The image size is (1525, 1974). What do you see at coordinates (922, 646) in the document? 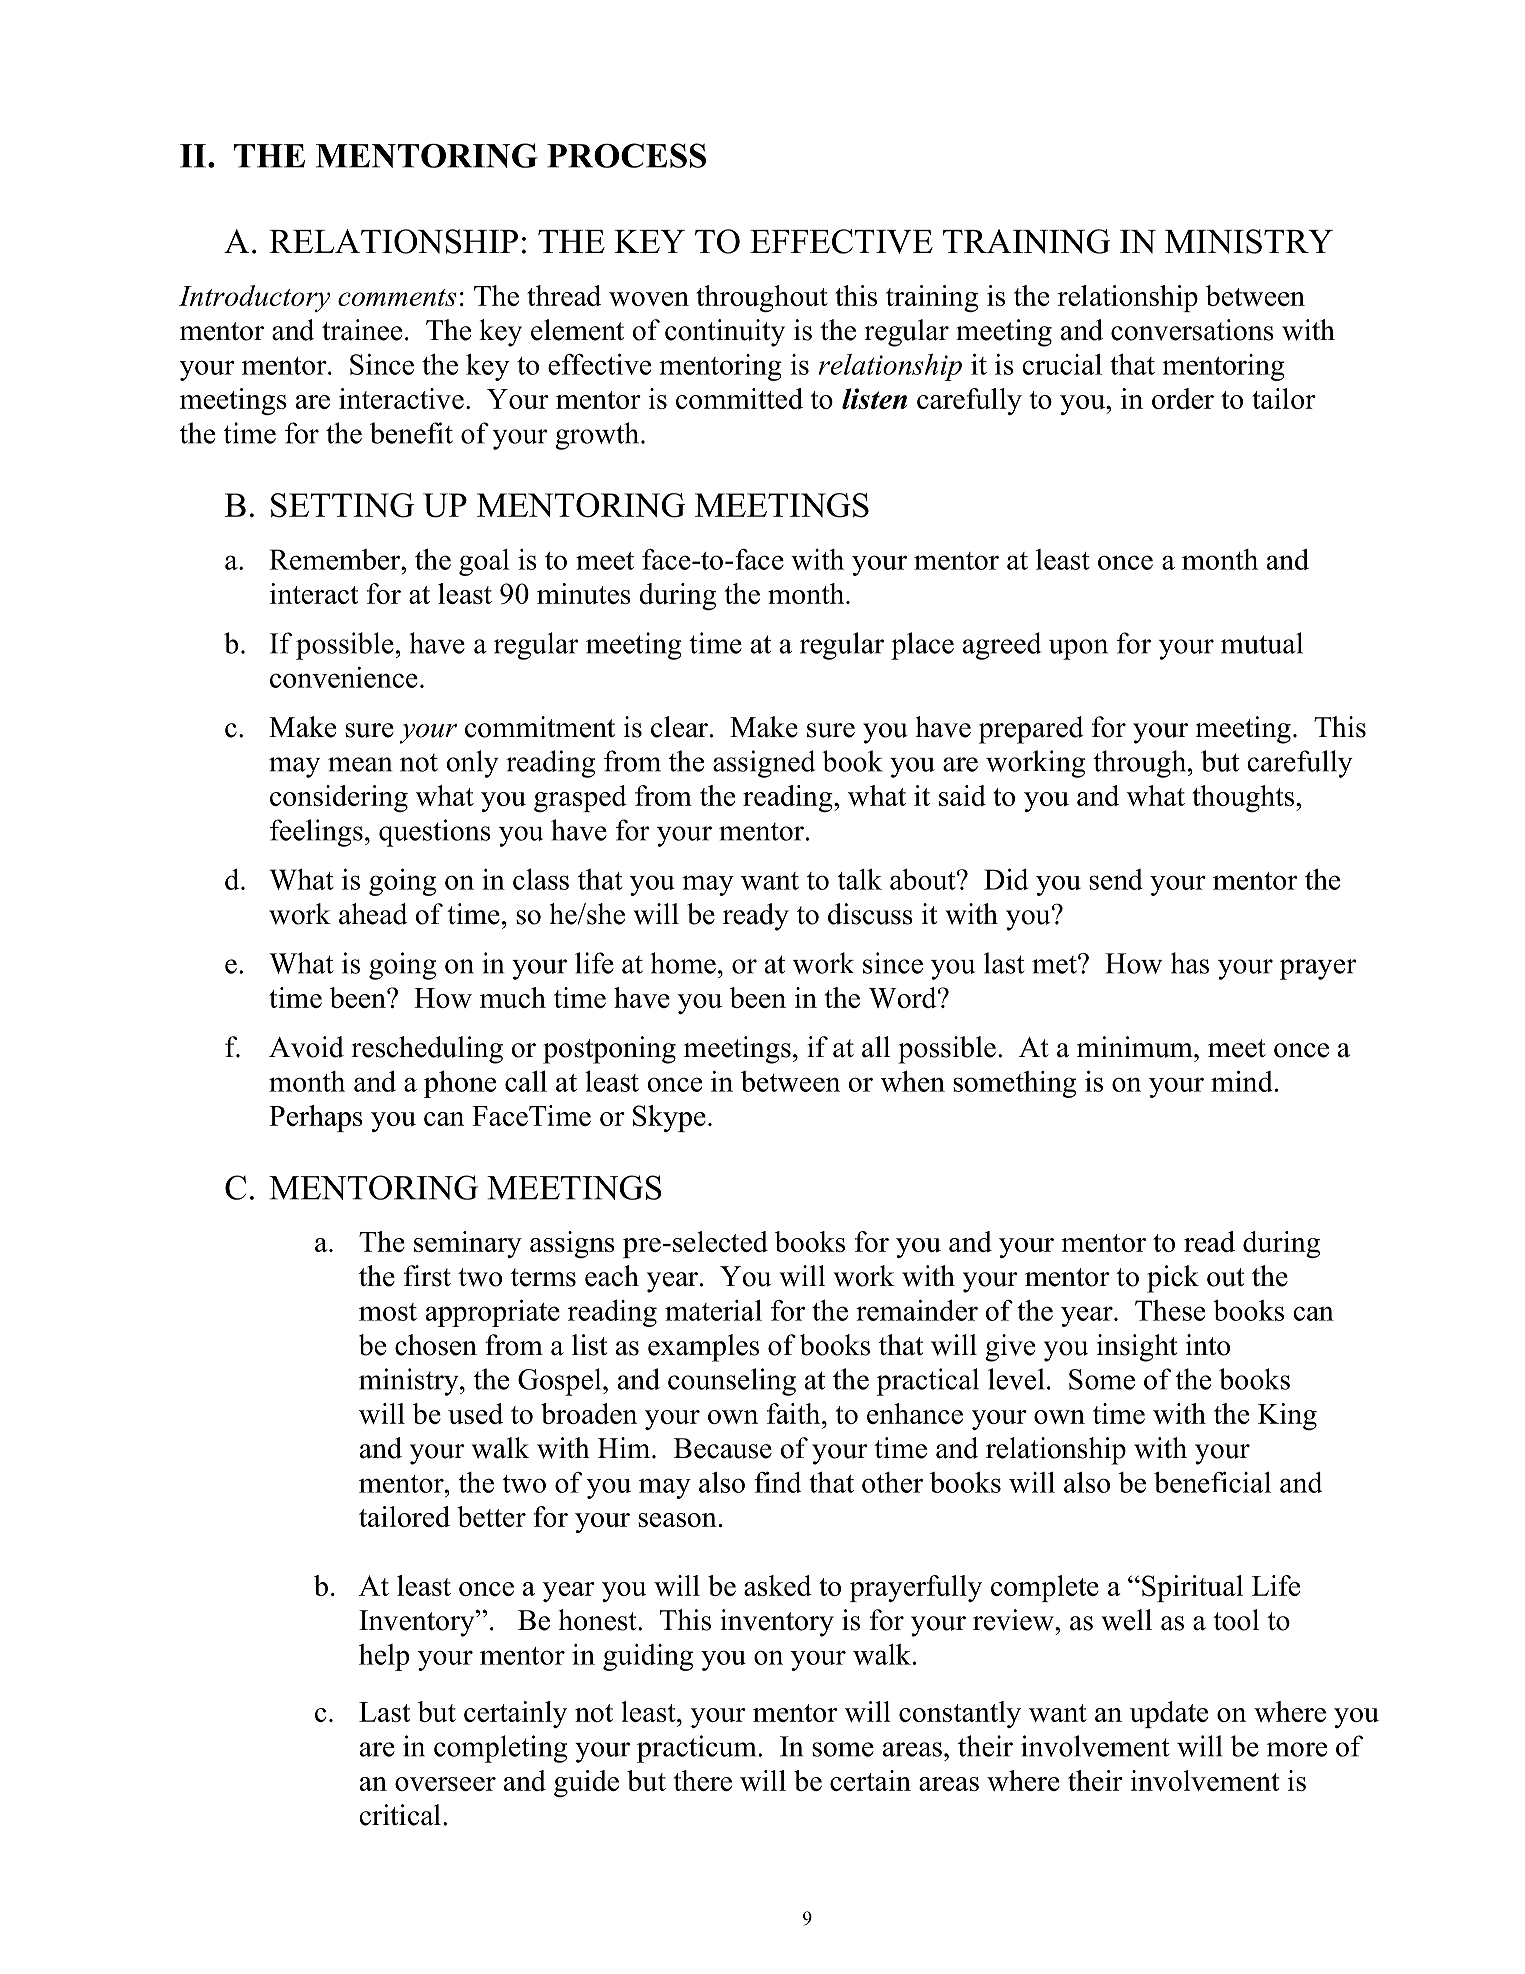
I see `place` at bounding box center [922, 646].
